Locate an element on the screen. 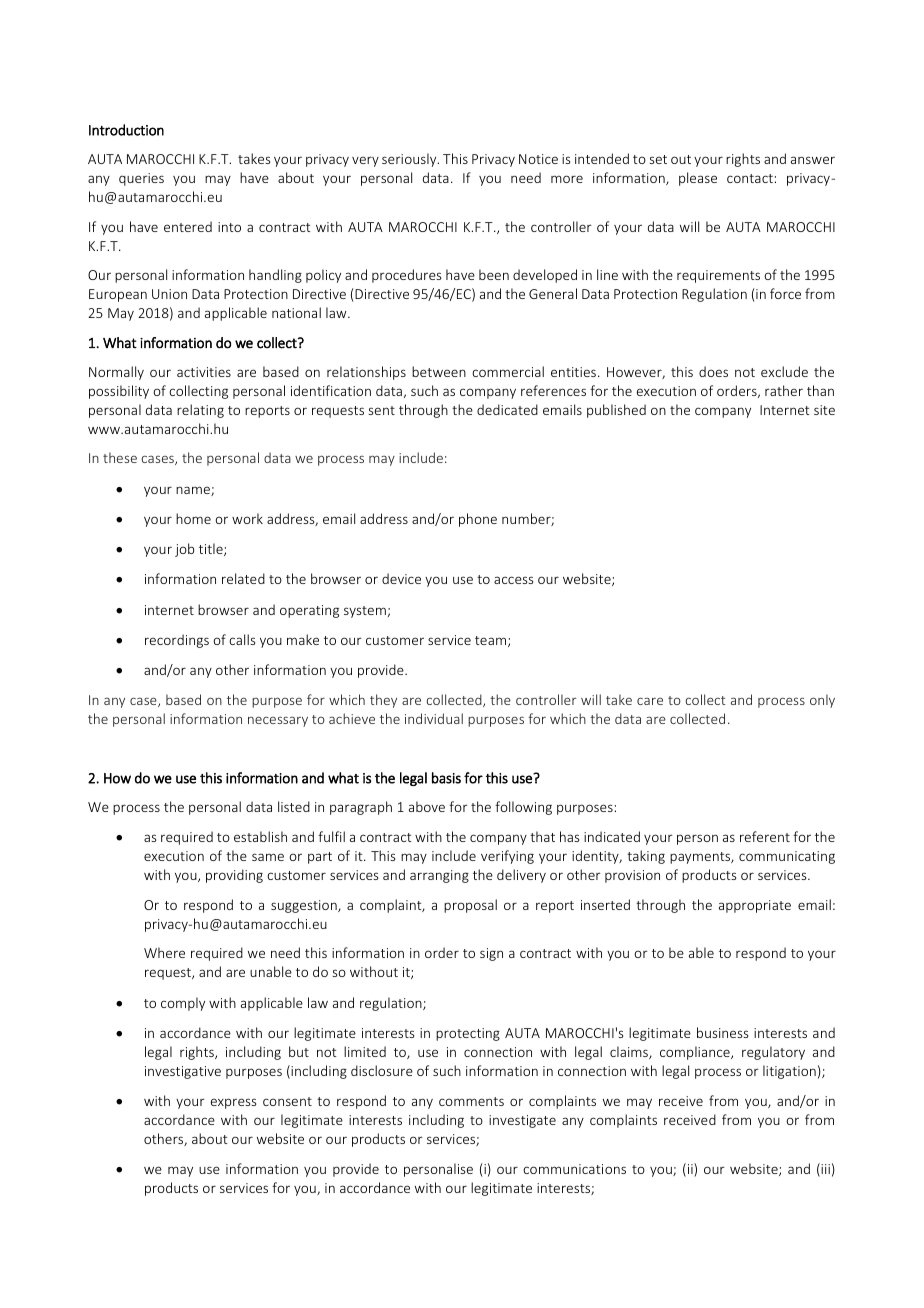 This screenshot has width=924, height=1308. does is located at coordinates (713, 371).
